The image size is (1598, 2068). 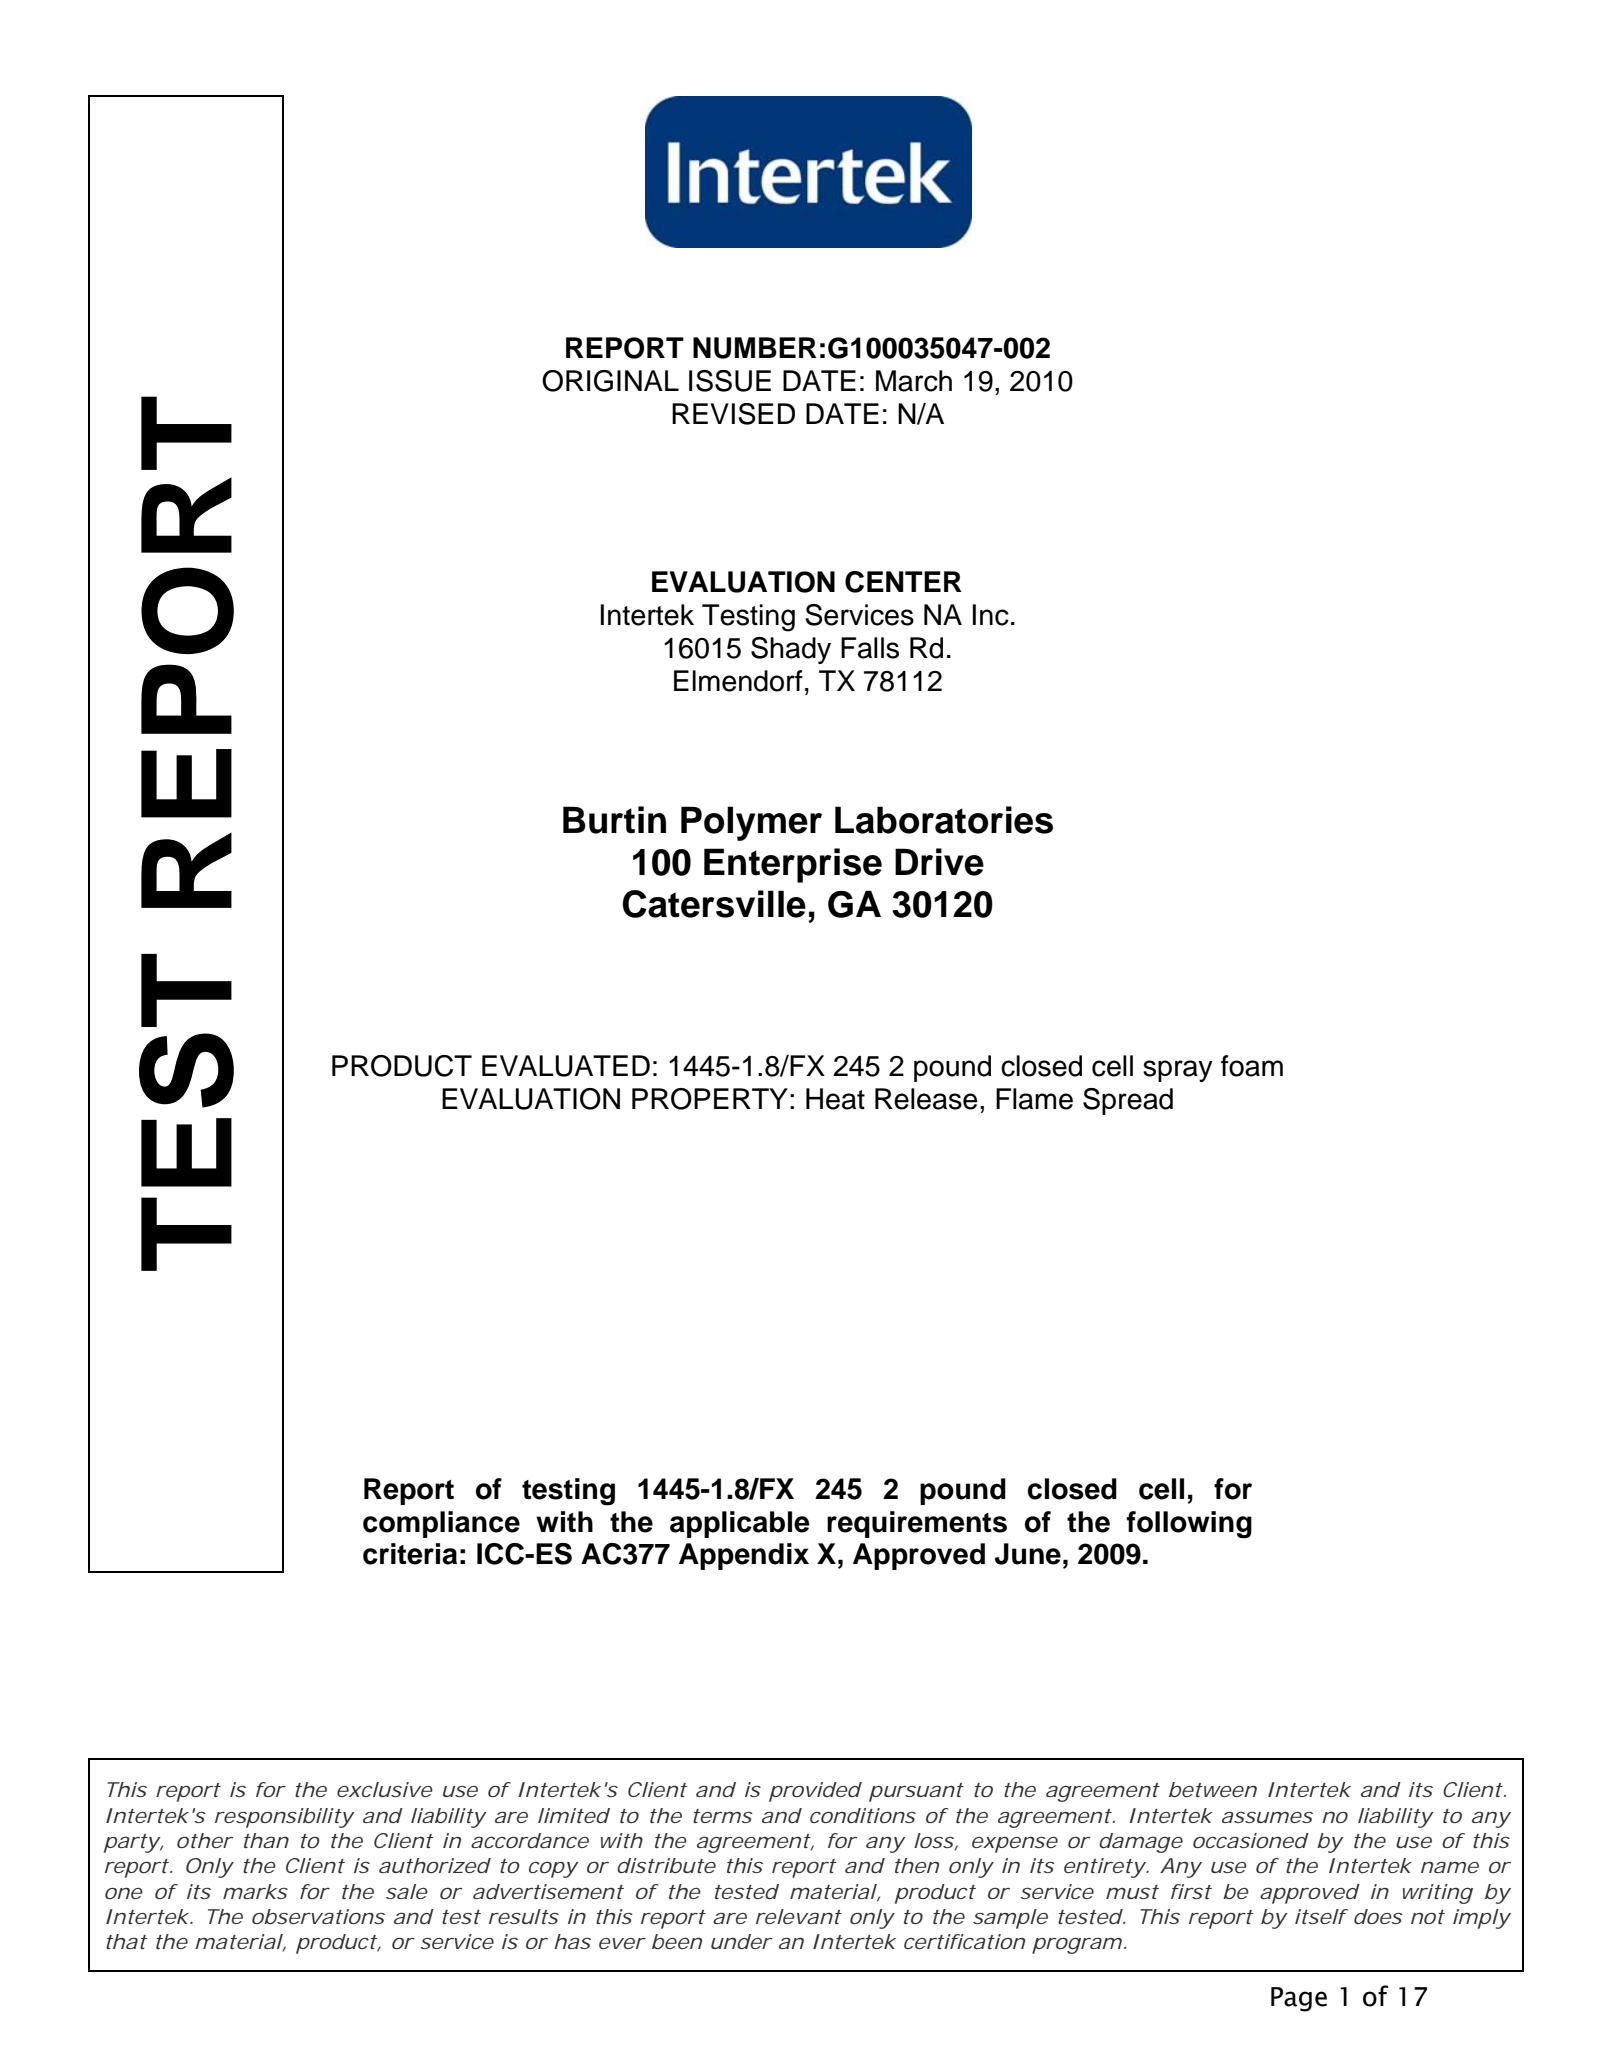 I want to click on under, so click(x=740, y=1941).
